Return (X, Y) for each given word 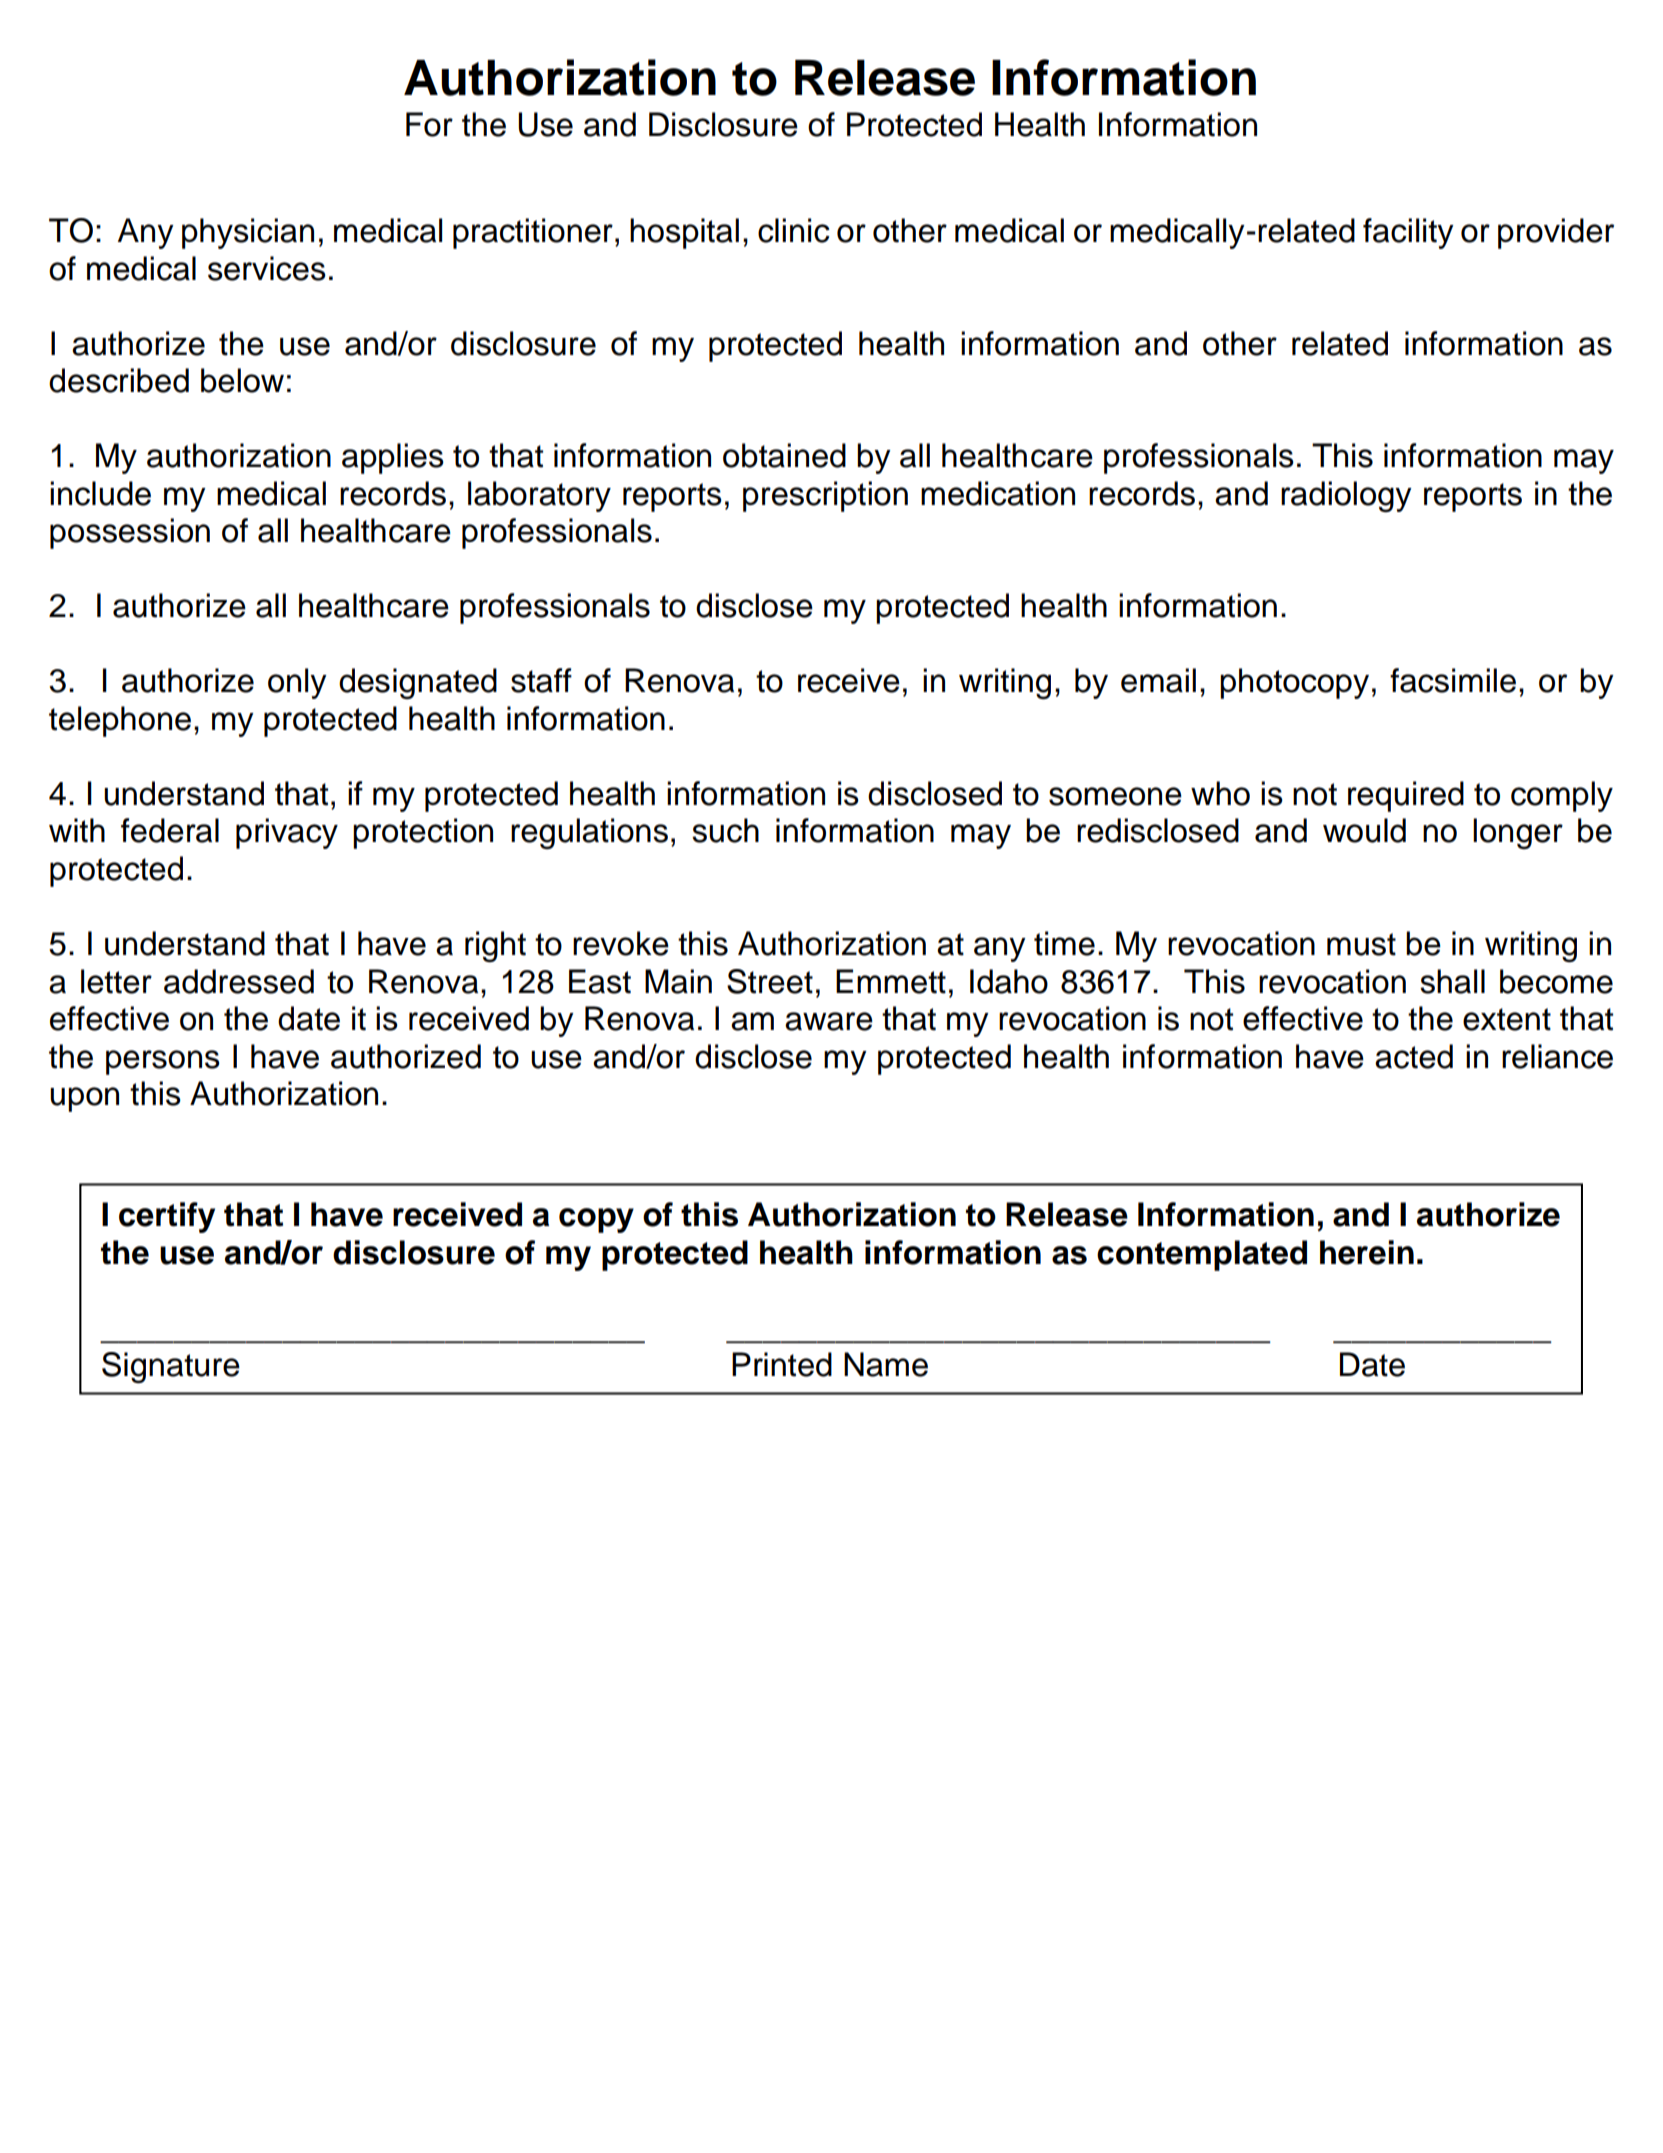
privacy (287, 833)
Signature (171, 1367)
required (1406, 796)
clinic (794, 230)
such (725, 830)
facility (1408, 233)
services (267, 268)
